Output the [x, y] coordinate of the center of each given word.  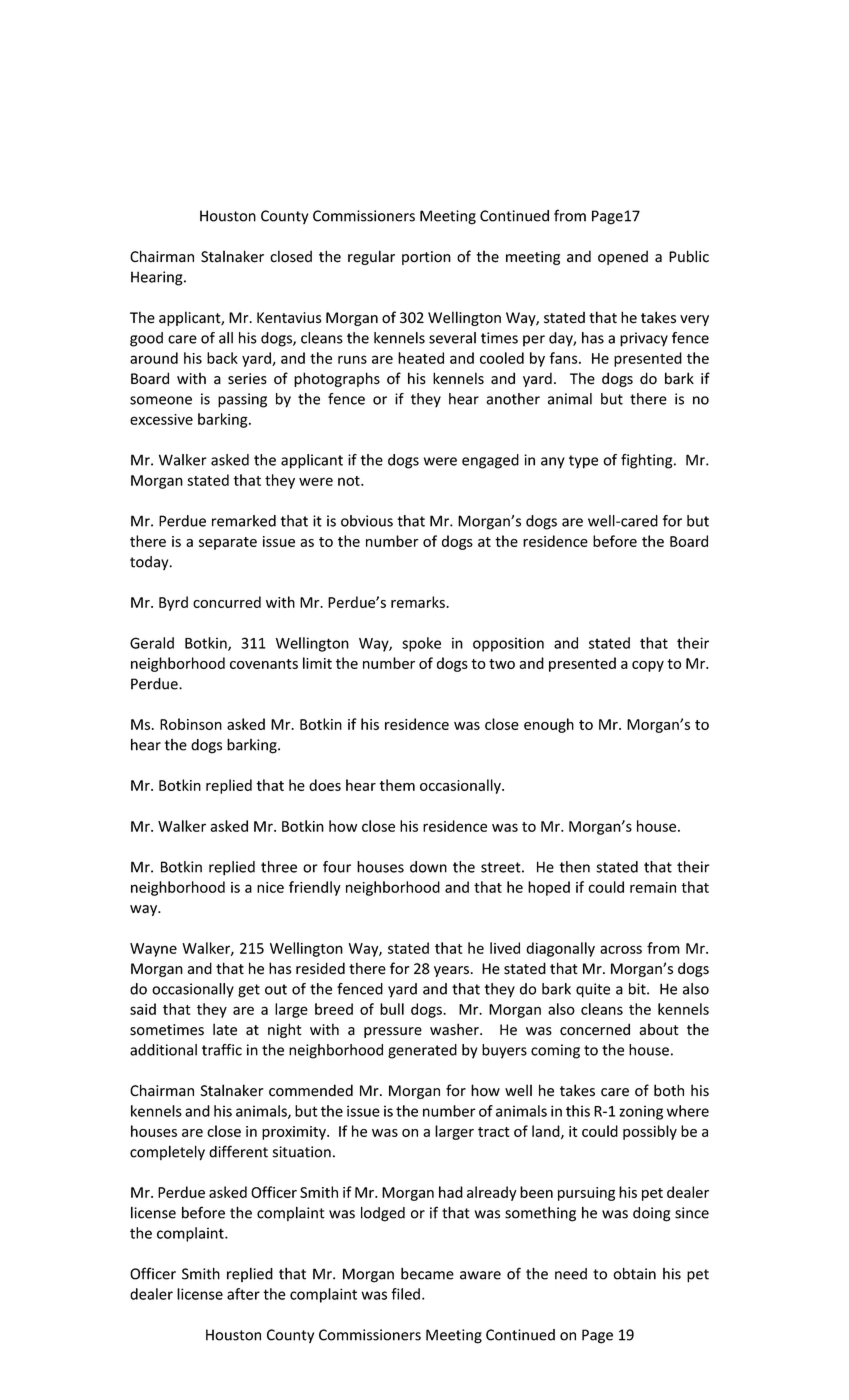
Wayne [153, 950]
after [243, 1294]
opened [623, 257]
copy [648, 666]
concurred [227, 602]
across [621, 949]
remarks [419, 602]
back [222, 358]
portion [426, 258]
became [427, 1273]
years [451, 971]
